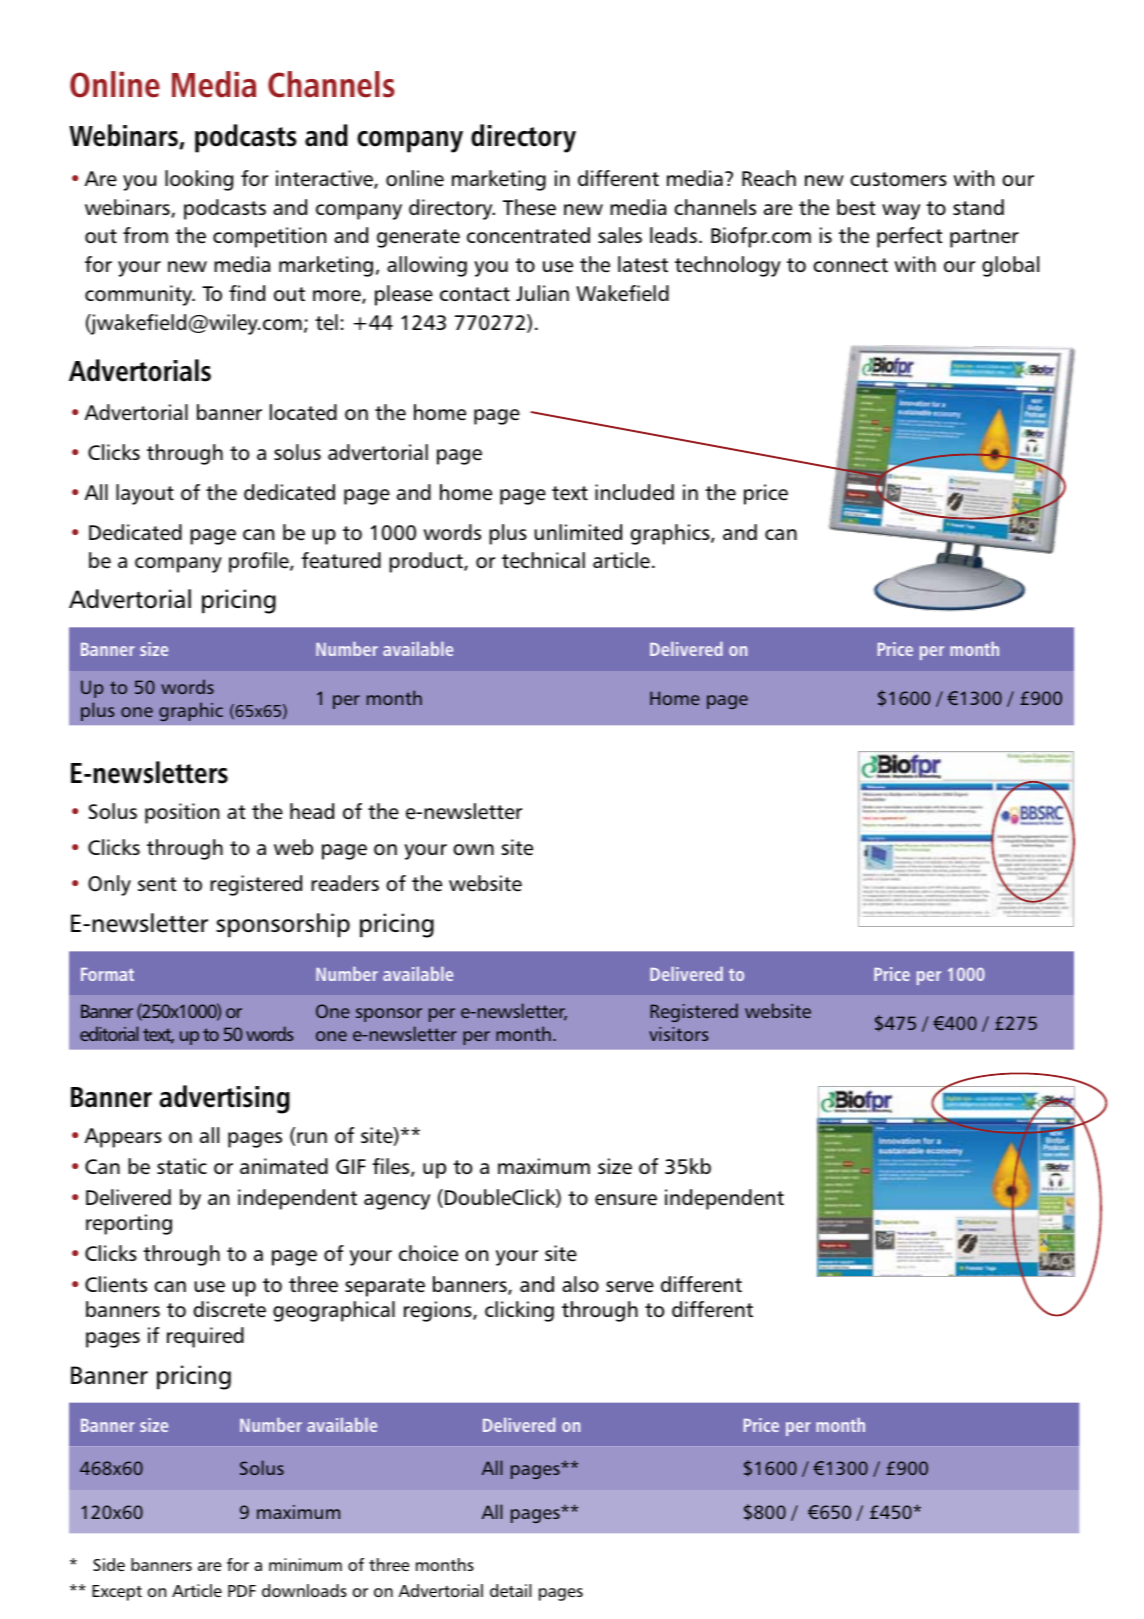 Image resolution: width=1144 pixels, height=1619 pixels. I want to click on advertising, so click(224, 1099).
